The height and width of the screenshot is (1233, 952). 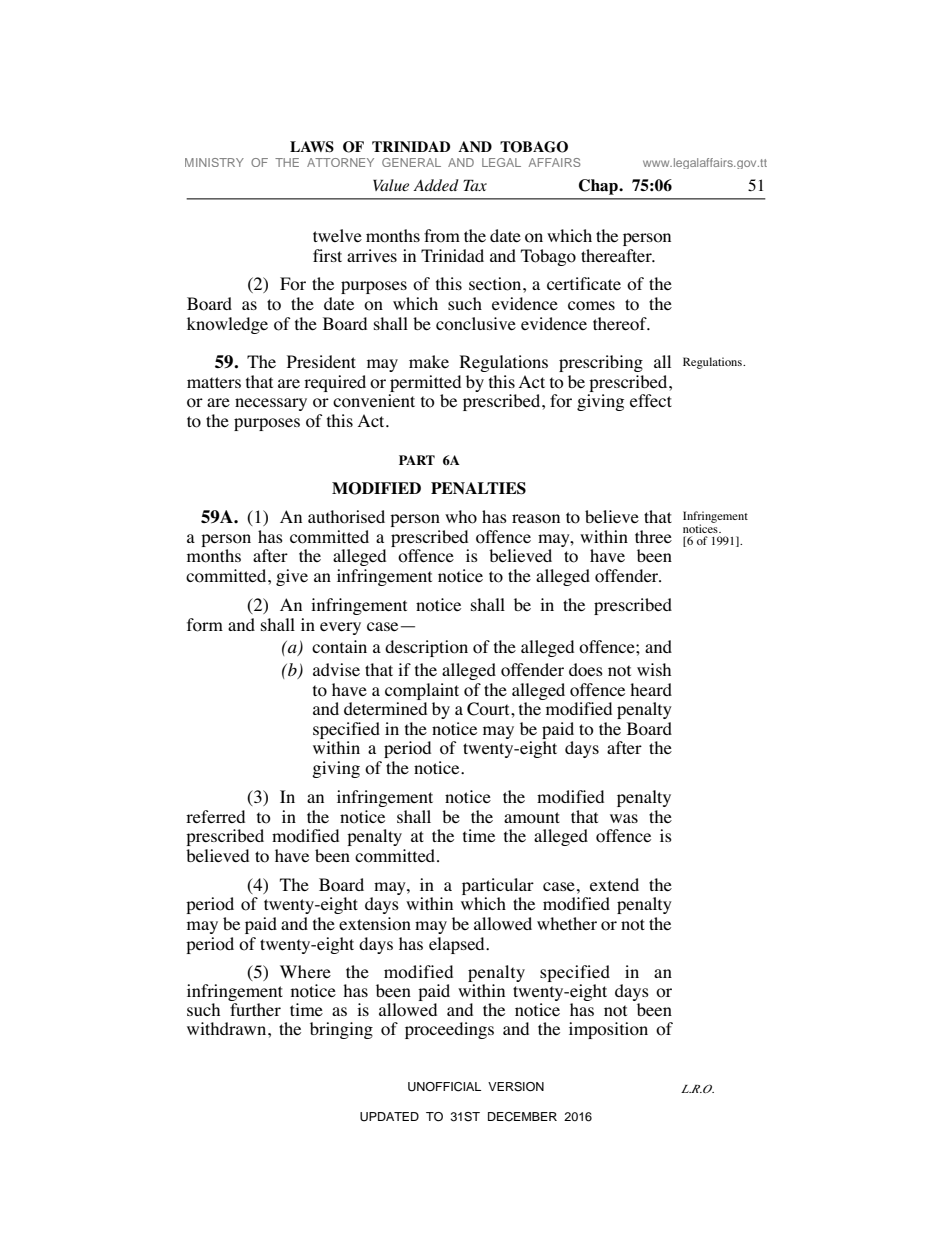 I want to click on does, so click(x=586, y=670).
